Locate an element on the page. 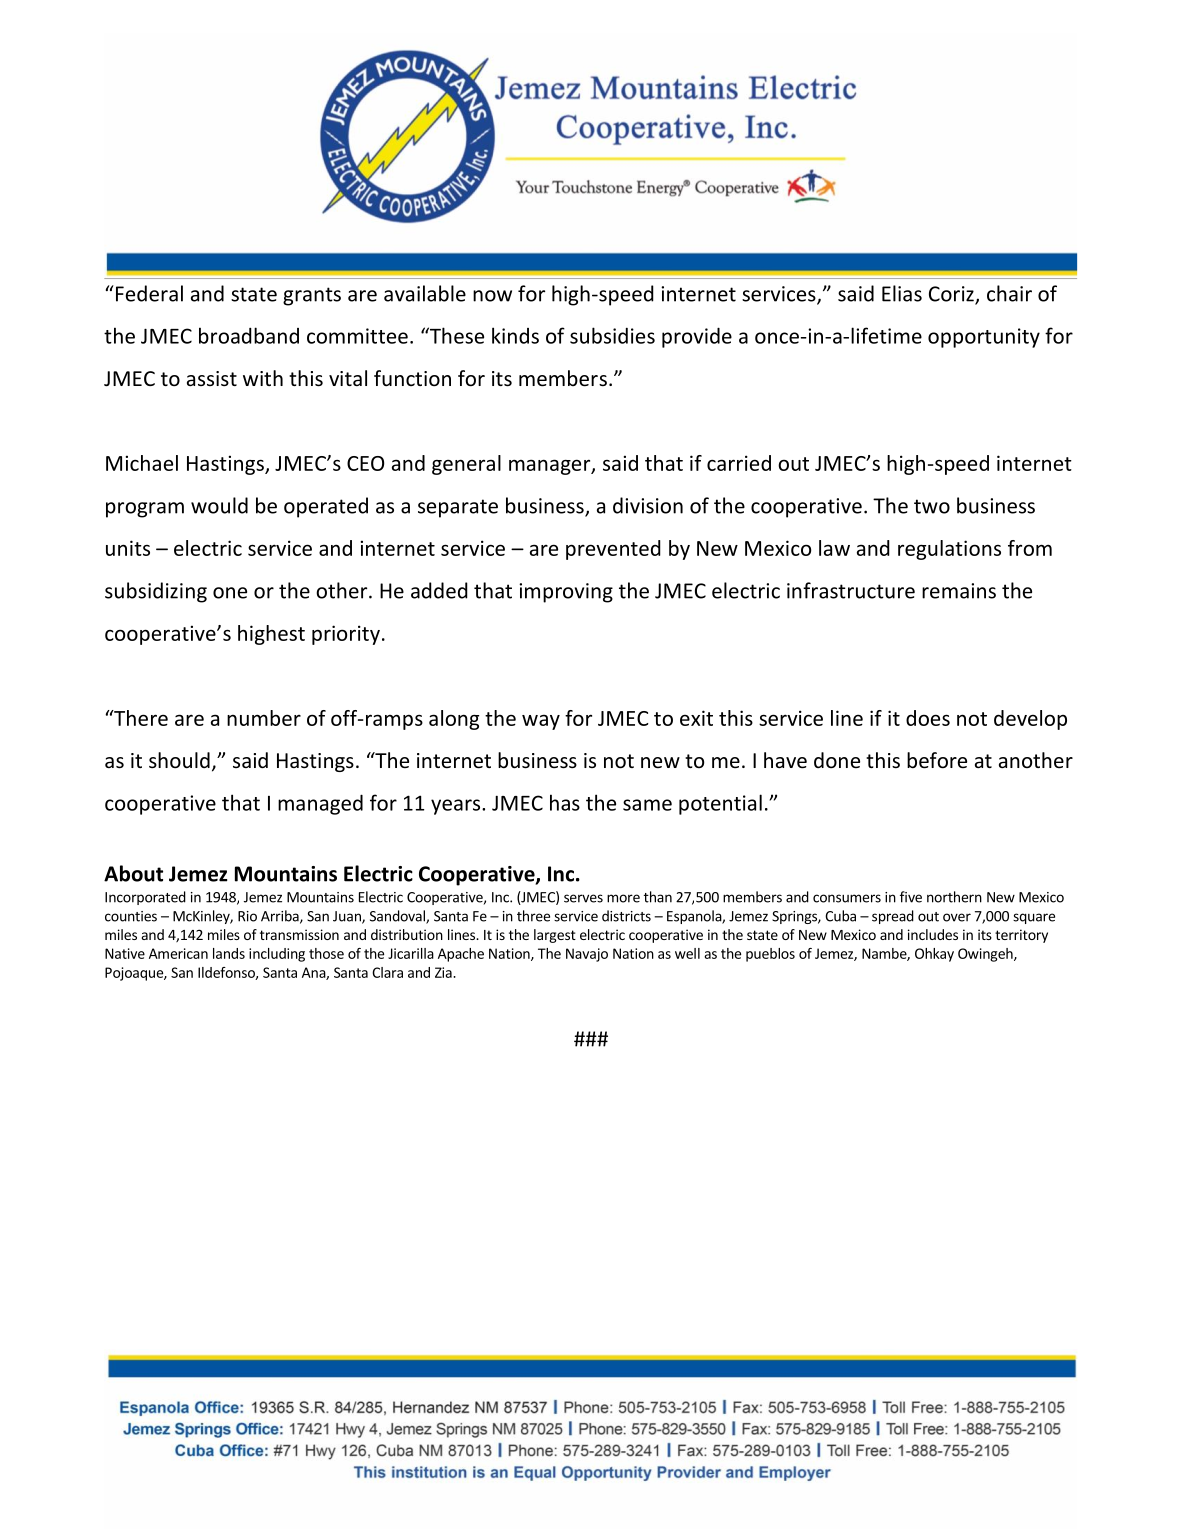 Image resolution: width=1182 pixels, height=1530 pixels. subsidies is located at coordinates (612, 335).
